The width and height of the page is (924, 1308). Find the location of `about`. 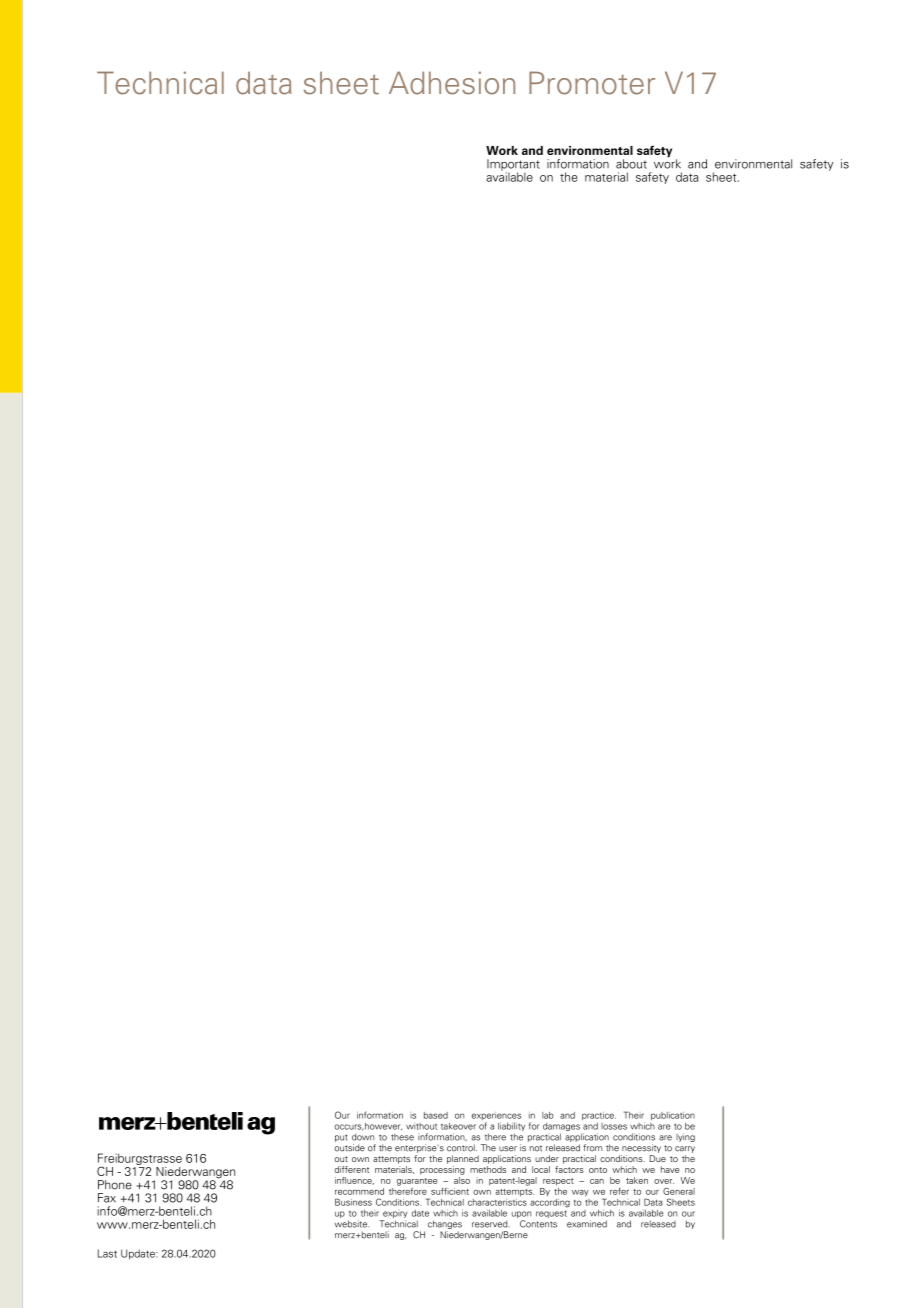

about is located at coordinates (631, 164).
